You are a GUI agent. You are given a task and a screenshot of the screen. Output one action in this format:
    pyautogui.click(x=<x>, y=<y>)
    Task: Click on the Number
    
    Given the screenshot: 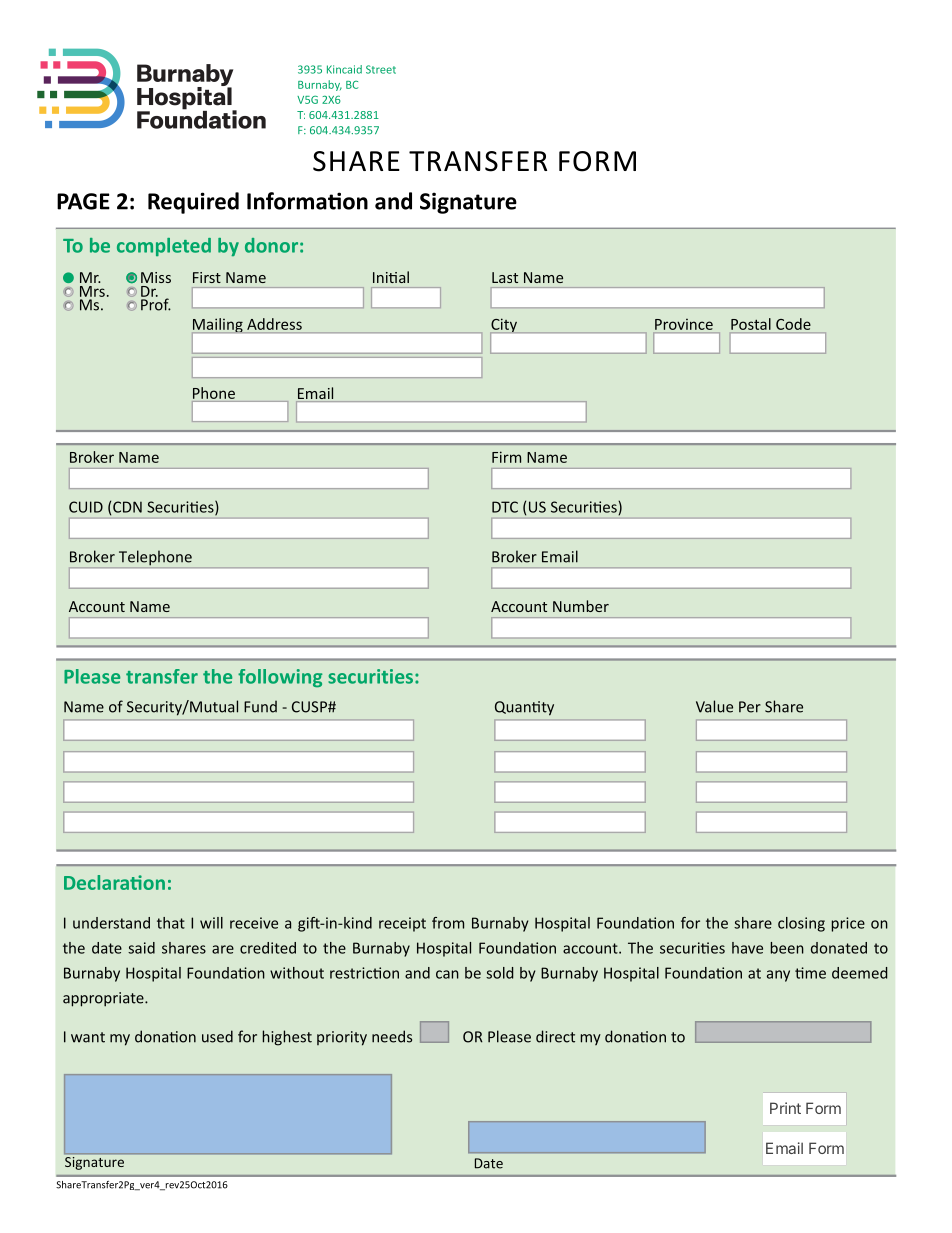 What is the action you would take?
    pyautogui.click(x=581, y=606)
